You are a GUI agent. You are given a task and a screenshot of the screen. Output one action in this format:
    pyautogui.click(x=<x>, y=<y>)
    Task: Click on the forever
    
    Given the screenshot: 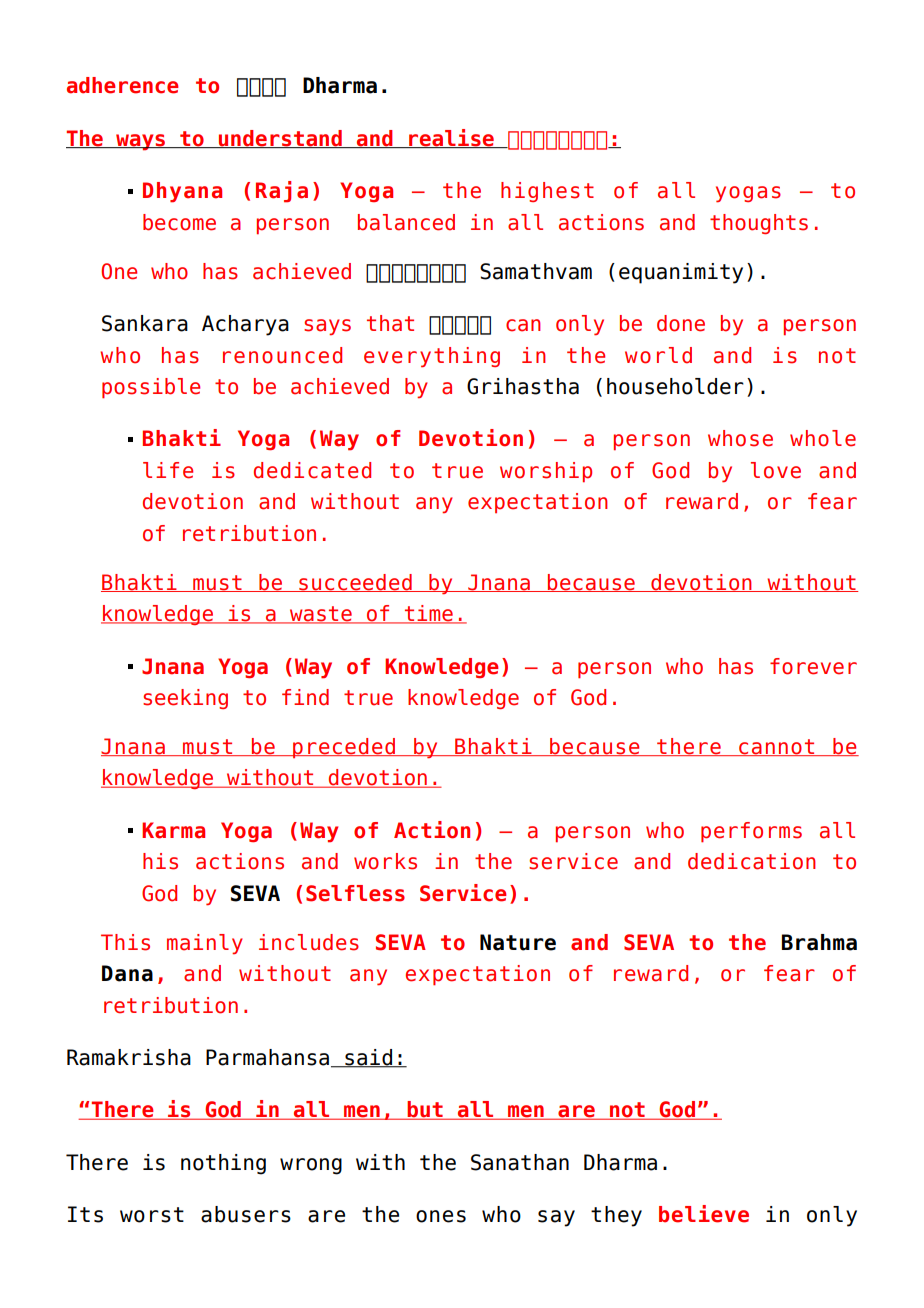 What is the action you would take?
    pyautogui.click(x=813, y=666)
